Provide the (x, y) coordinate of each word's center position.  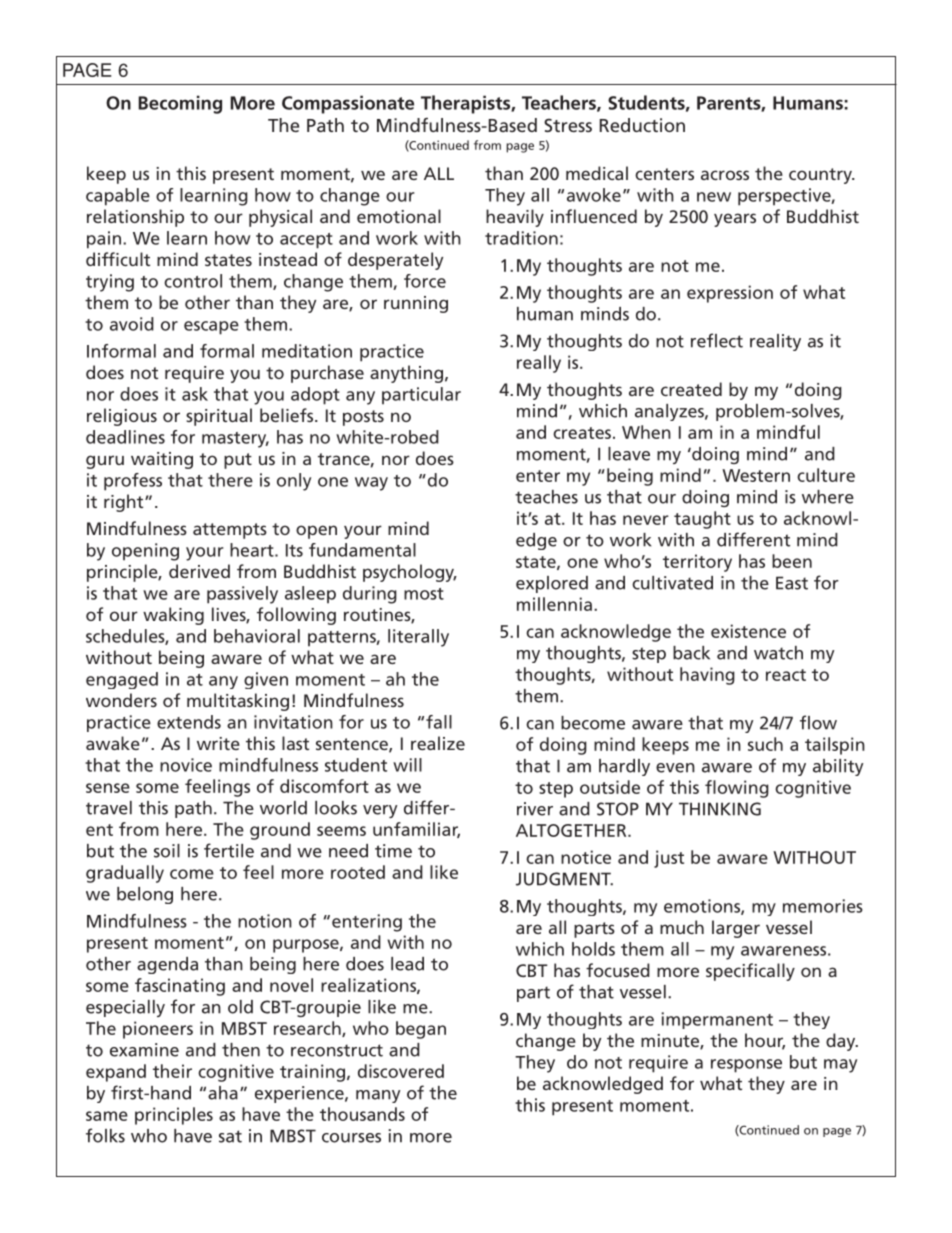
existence (748, 631)
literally (418, 638)
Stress (568, 125)
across (725, 175)
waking (173, 616)
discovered (401, 1071)
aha (223, 1093)
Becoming (180, 104)
